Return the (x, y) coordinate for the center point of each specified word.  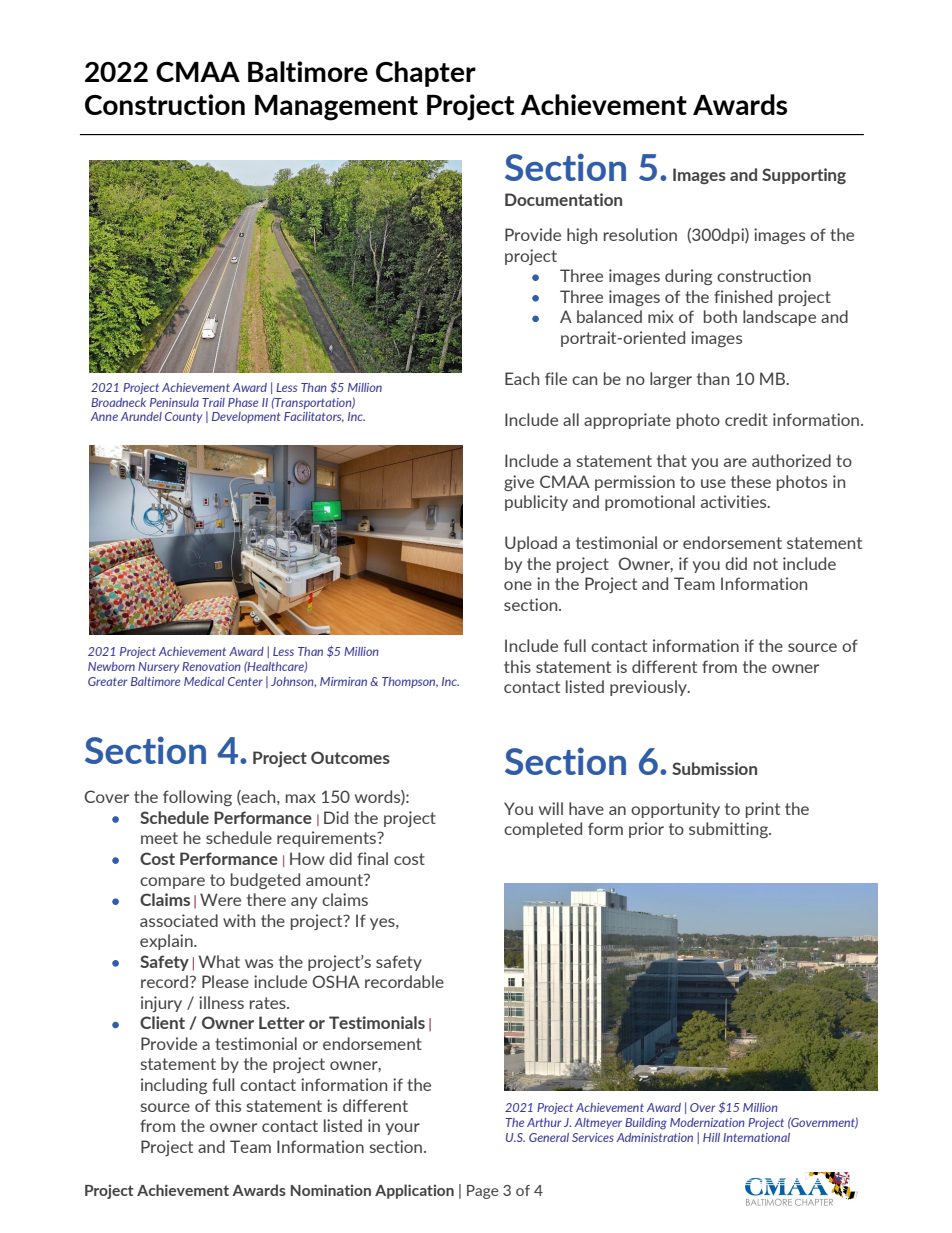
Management (336, 108)
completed (543, 830)
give (519, 483)
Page (483, 1192)
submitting (729, 830)
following (197, 798)
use (713, 483)
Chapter (426, 74)
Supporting (804, 176)
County (183, 417)
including (174, 1086)
